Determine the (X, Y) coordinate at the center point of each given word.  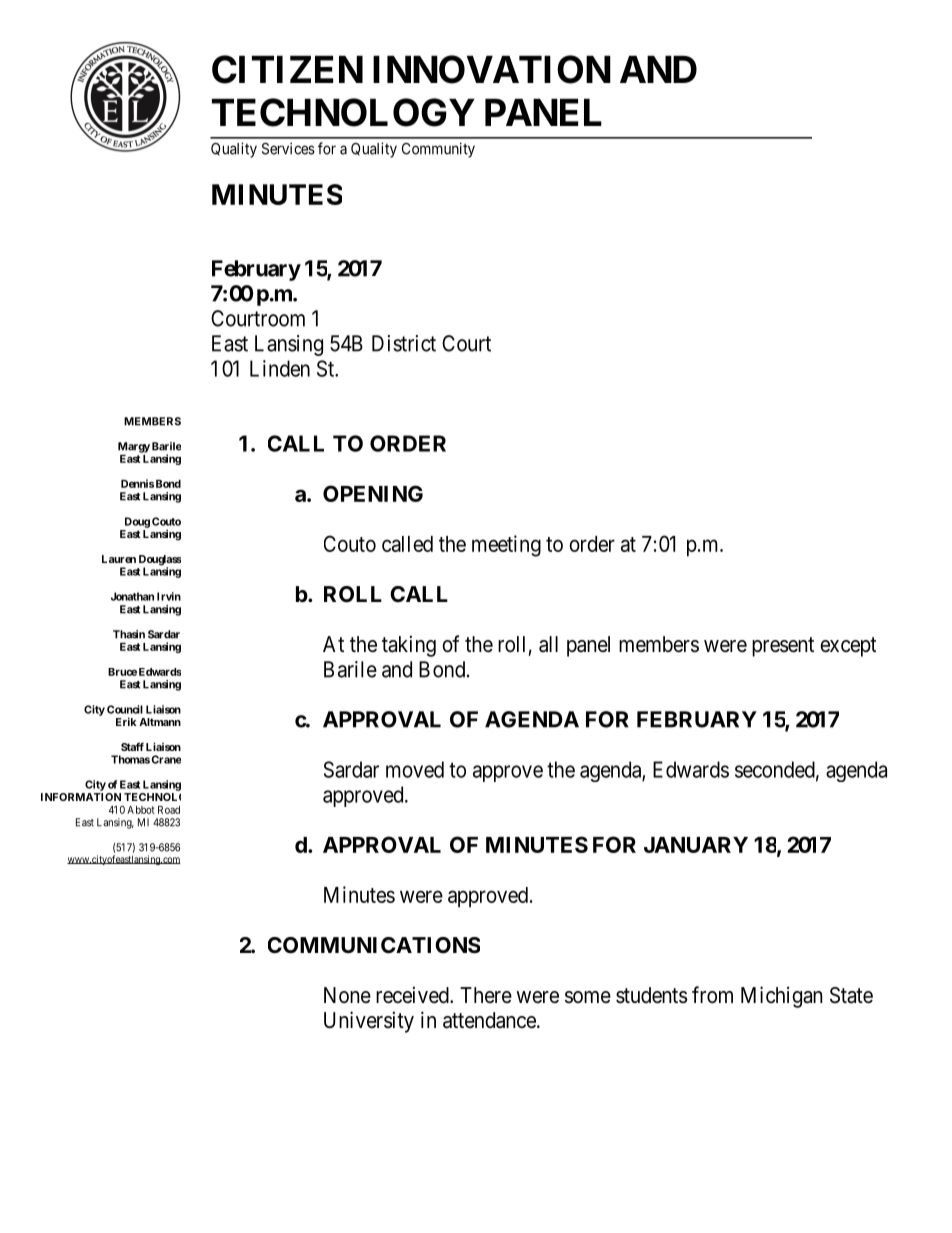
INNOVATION (492, 69)
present (783, 647)
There (486, 995)
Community (438, 150)
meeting (506, 546)
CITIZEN (287, 69)
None (347, 995)
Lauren (119, 559)
